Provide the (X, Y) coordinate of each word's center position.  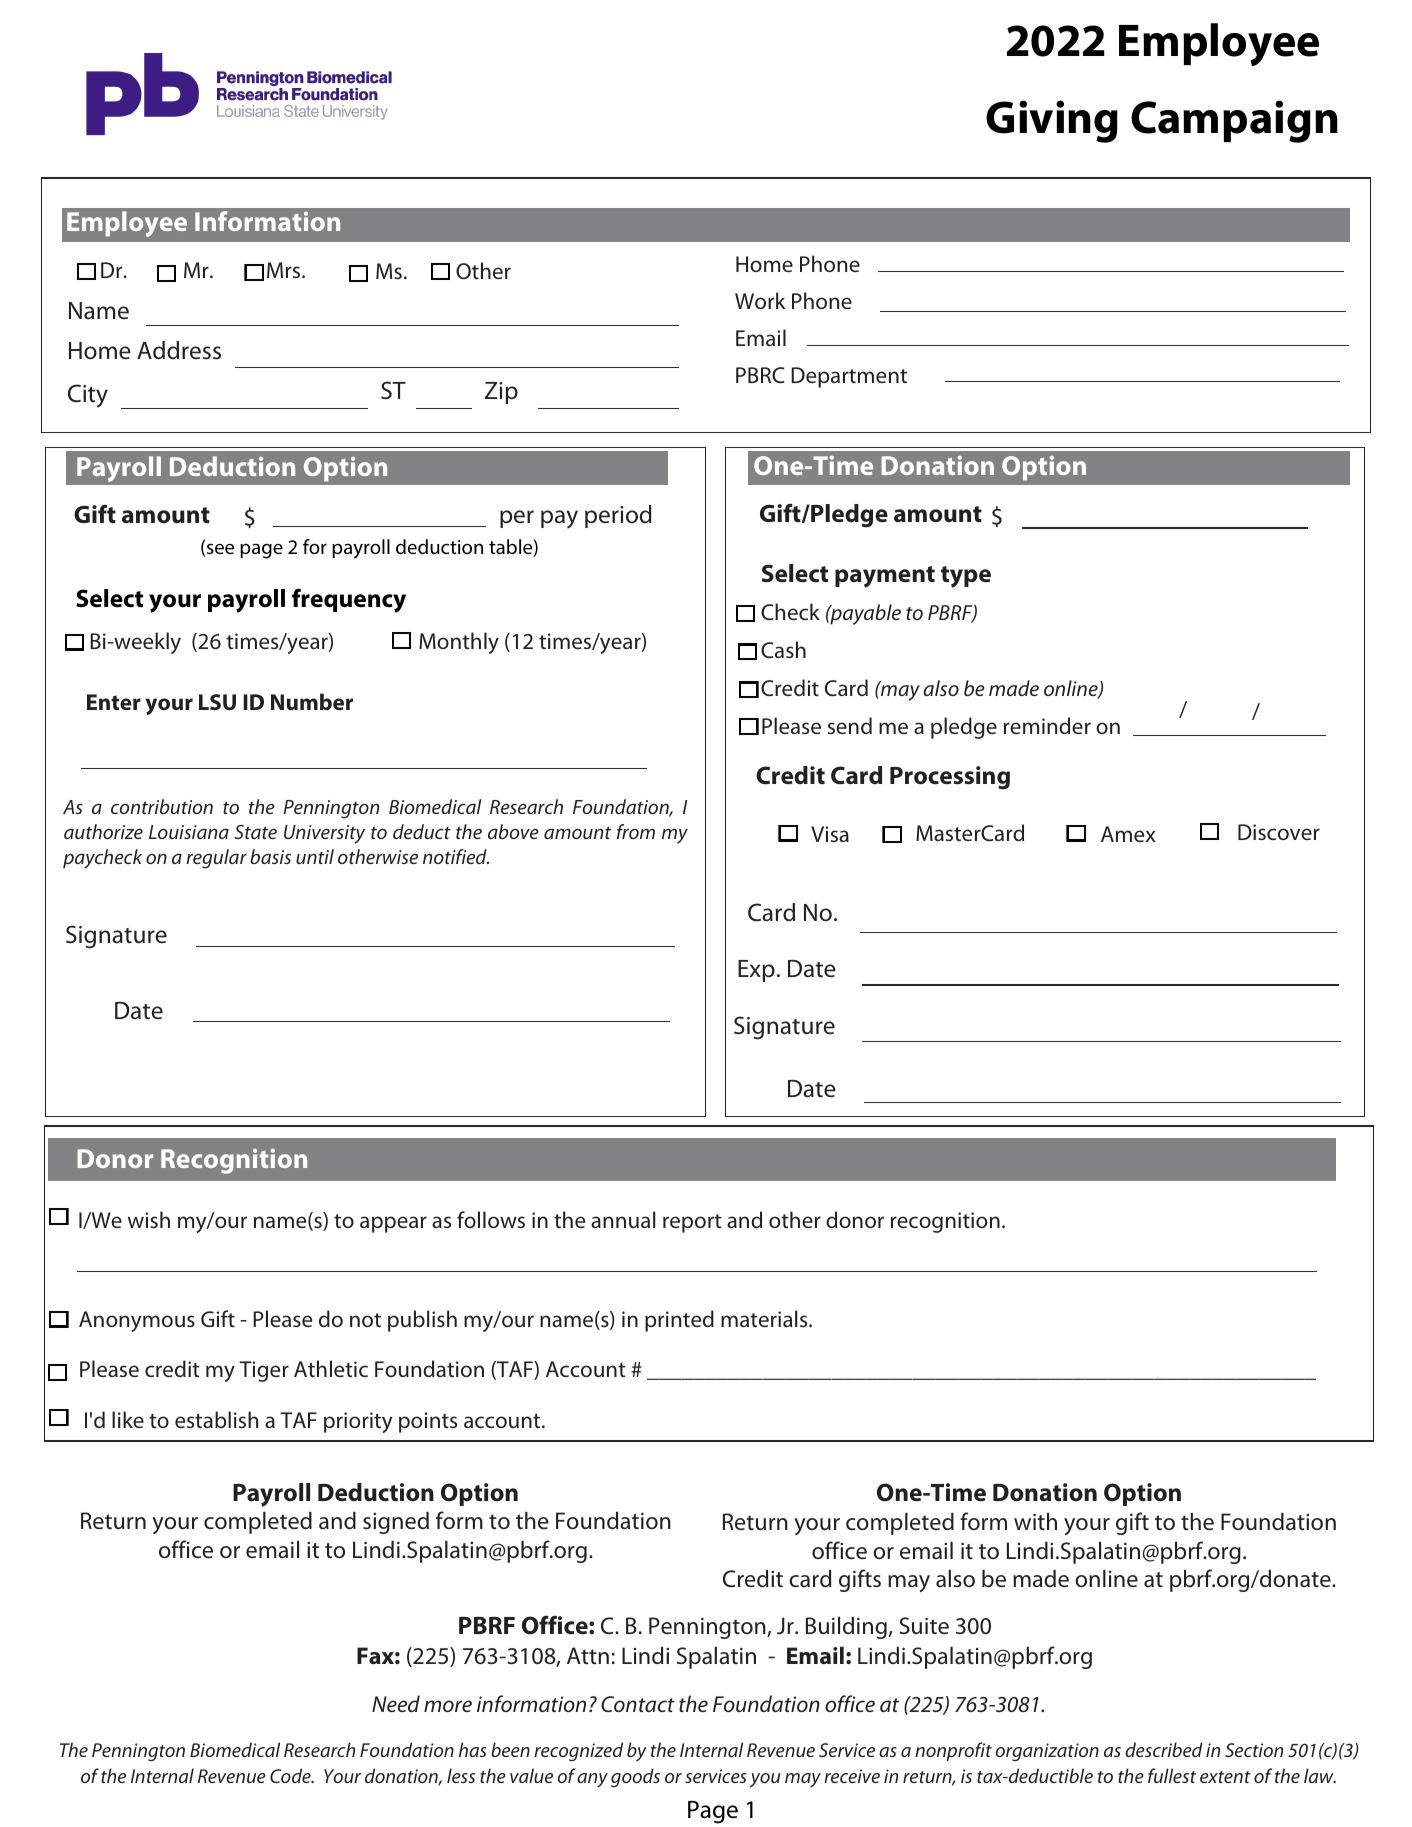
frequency (349, 600)
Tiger (264, 1371)
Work (760, 300)
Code (291, 1775)
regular (216, 859)
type (966, 577)
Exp (756, 971)
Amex (1128, 834)
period (618, 516)
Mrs (285, 270)
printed (679, 1321)
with (1035, 1521)
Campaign (1234, 121)
